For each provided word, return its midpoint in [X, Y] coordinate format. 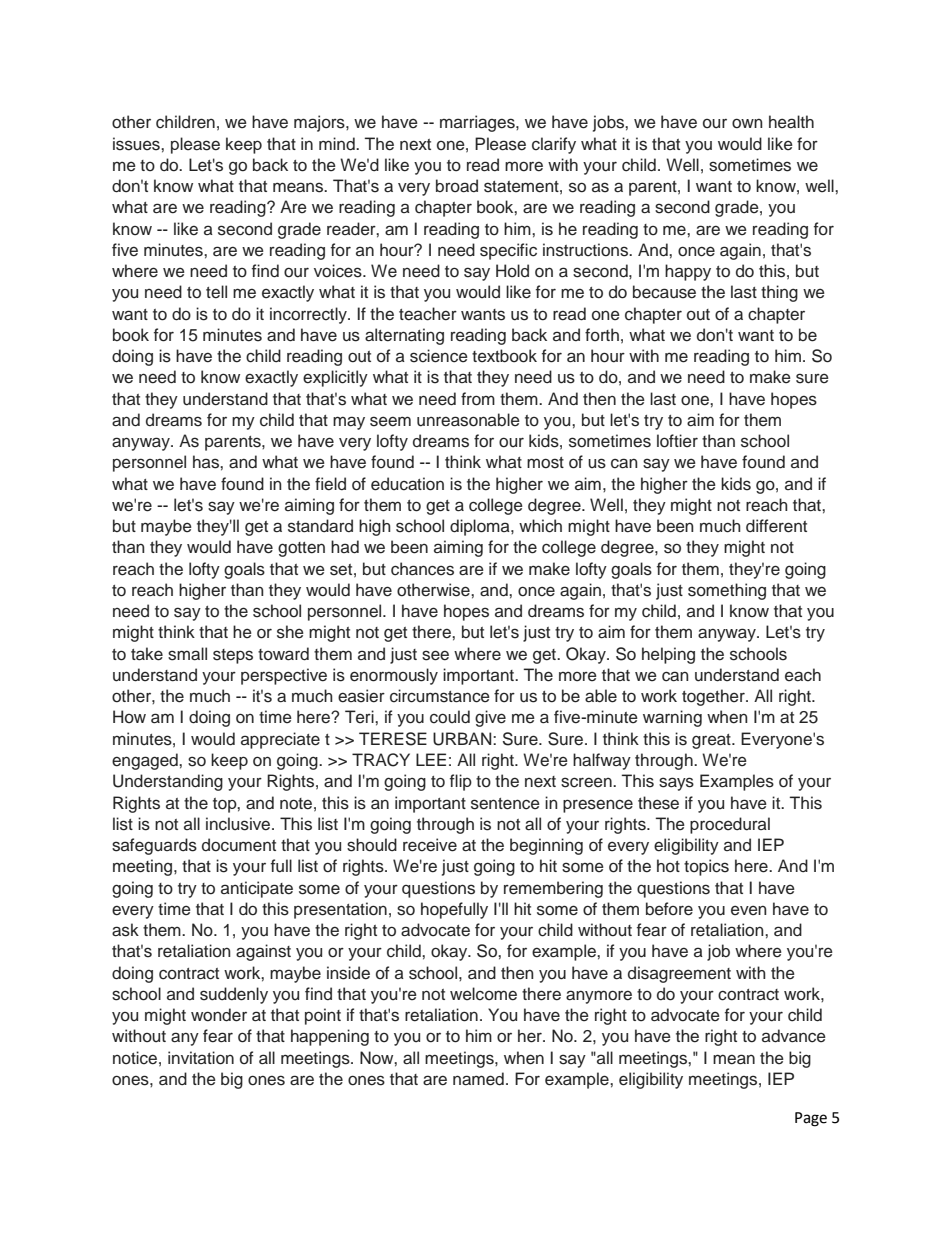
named [478, 1079]
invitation [201, 1058]
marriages [478, 123]
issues [137, 144]
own [747, 123]
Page [811, 1119]
